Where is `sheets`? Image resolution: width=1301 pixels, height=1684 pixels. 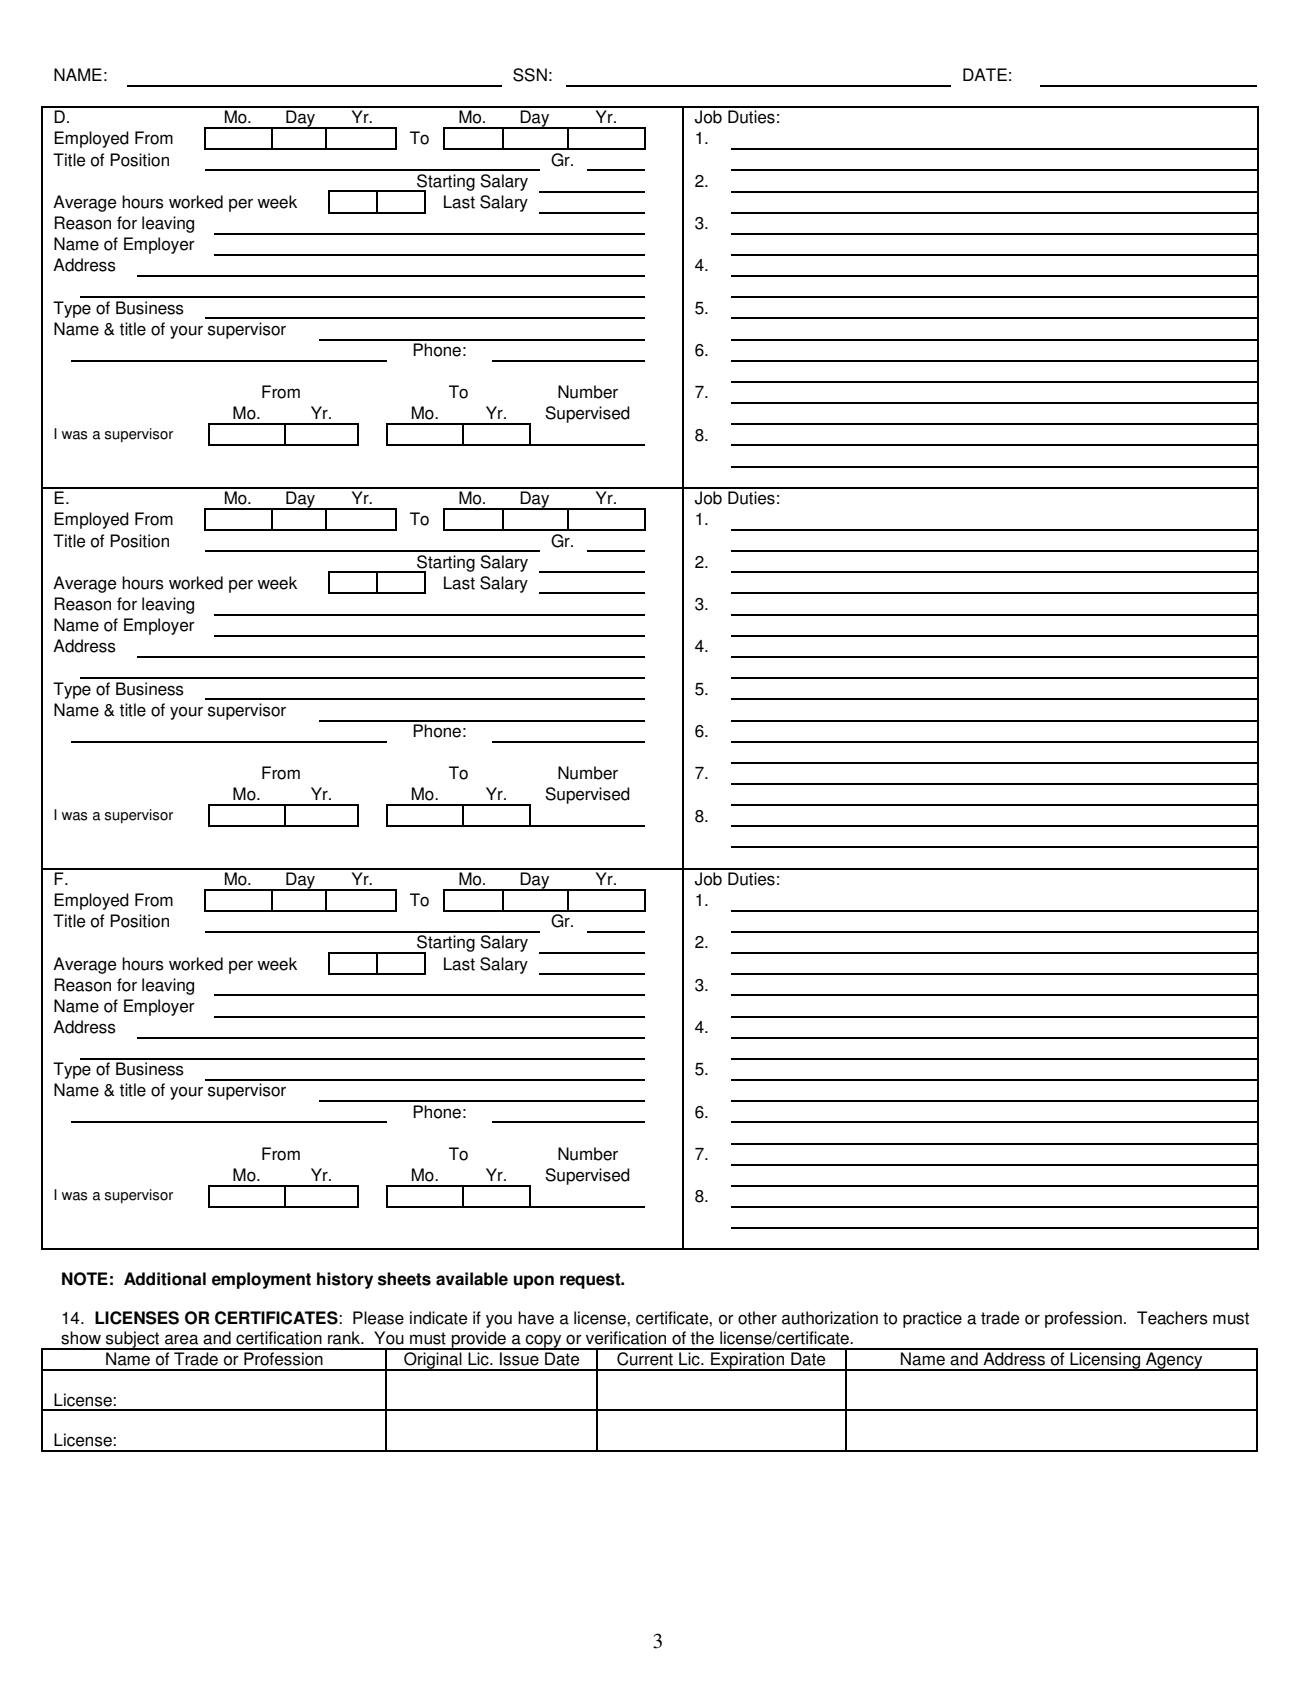
sheets is located at coordinates (404, 1279).
